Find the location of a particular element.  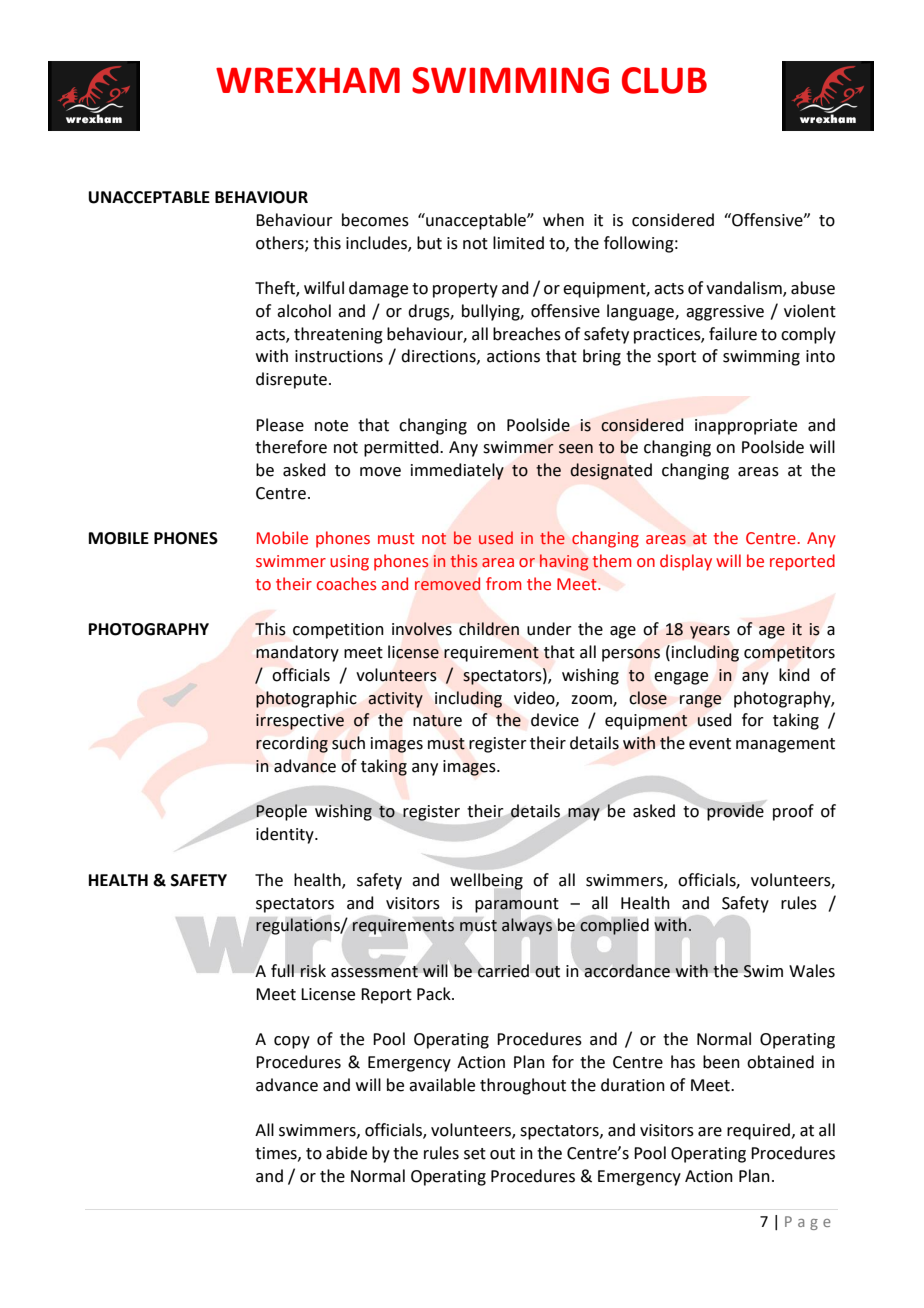

competition is located at coordinates (338, 631).
